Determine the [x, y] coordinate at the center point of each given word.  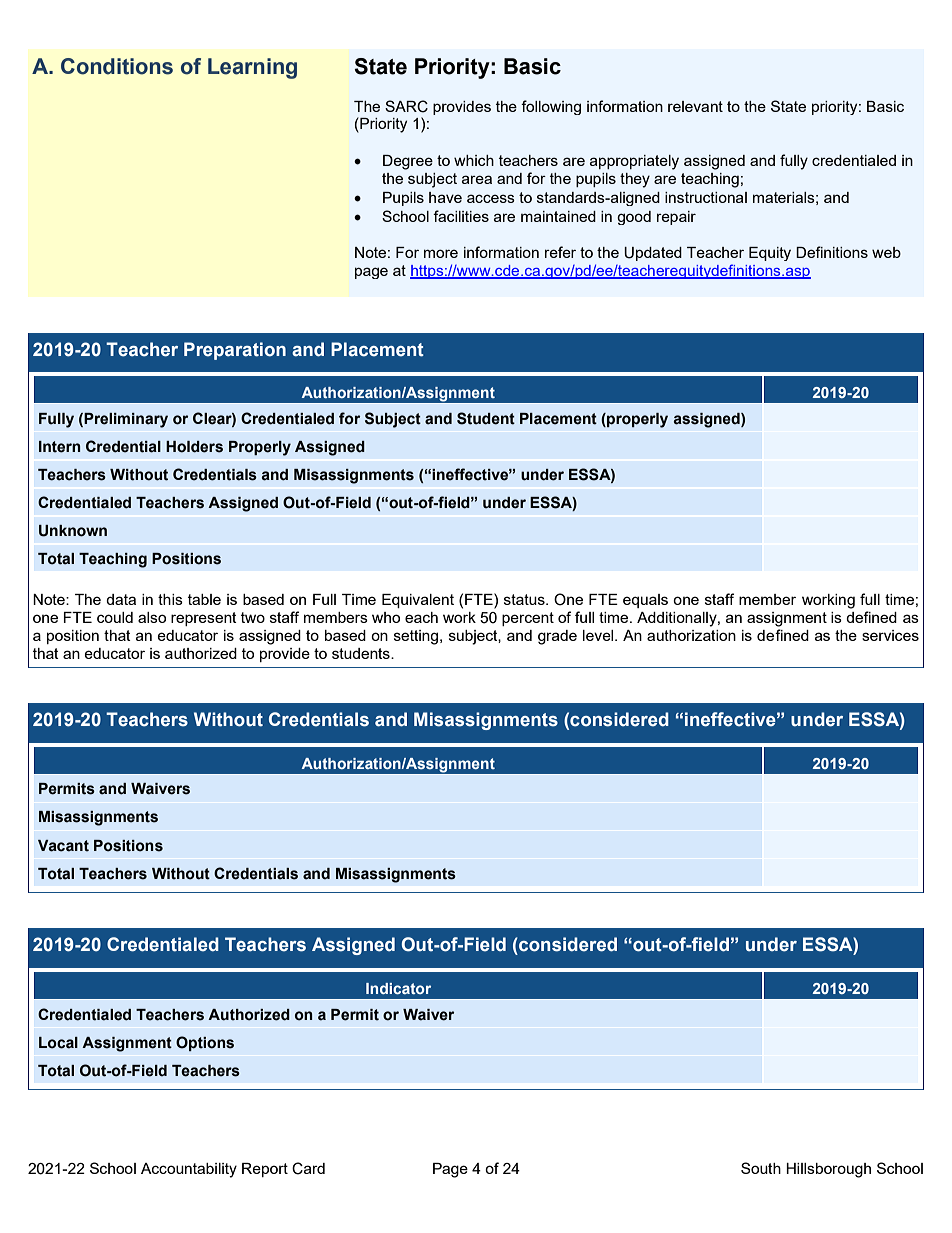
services [890, 635]
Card [308, 1168]
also [152, 617]
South [761, 1168]
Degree [408, 162]
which [474, 160]
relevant [695, 106]
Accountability [189, 1170]
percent [528, 619]
